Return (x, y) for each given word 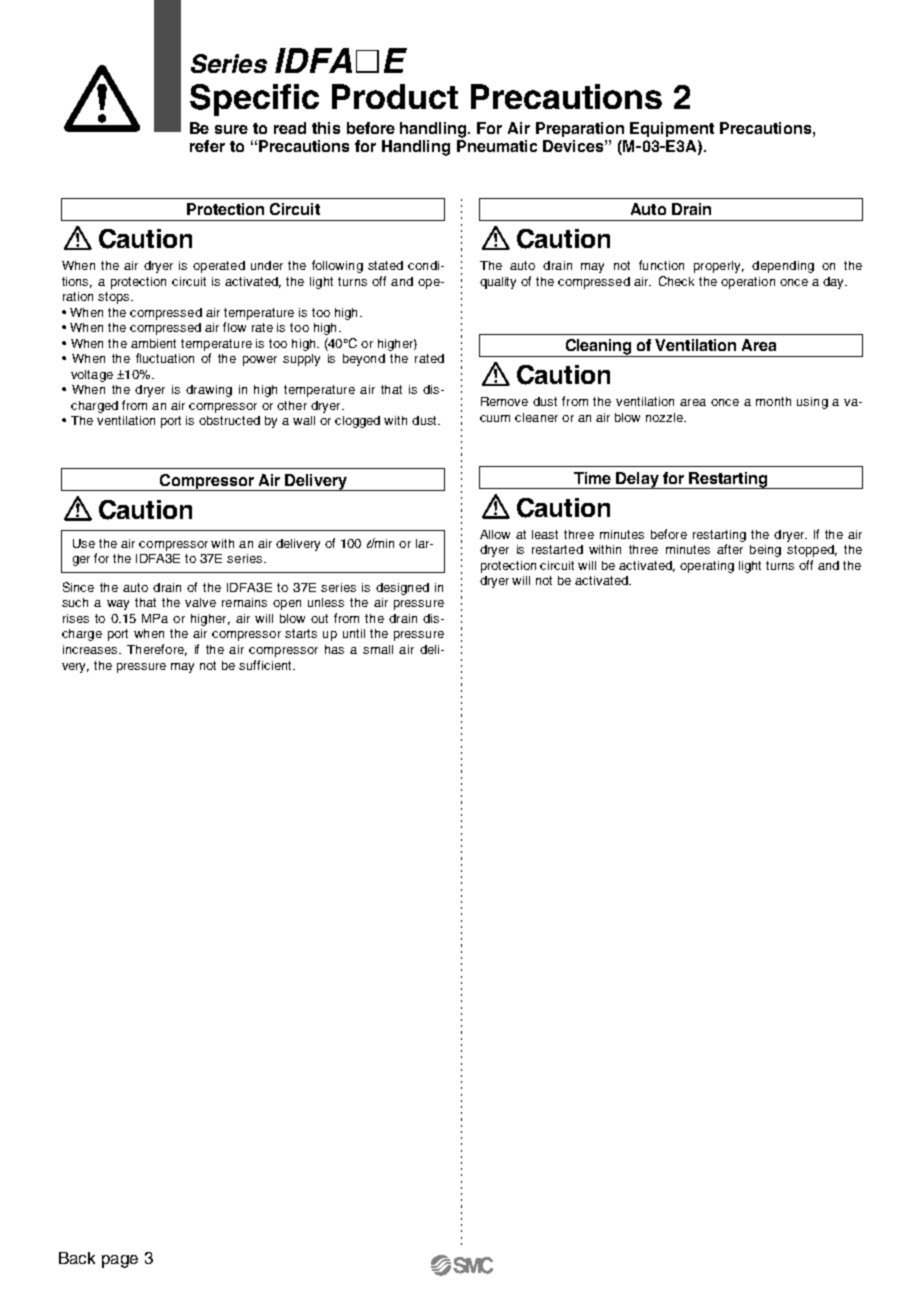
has (334, 649)
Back (77, 1258)
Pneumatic (497, 146)
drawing (209, 391)
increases (91, 649)
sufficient (266, 665)
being (765, 551)
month (773, 401)
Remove (504, 401)
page (120, 1261)
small (378, 649)
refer (207, 146)
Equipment (672, 129)
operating (707, 567)
